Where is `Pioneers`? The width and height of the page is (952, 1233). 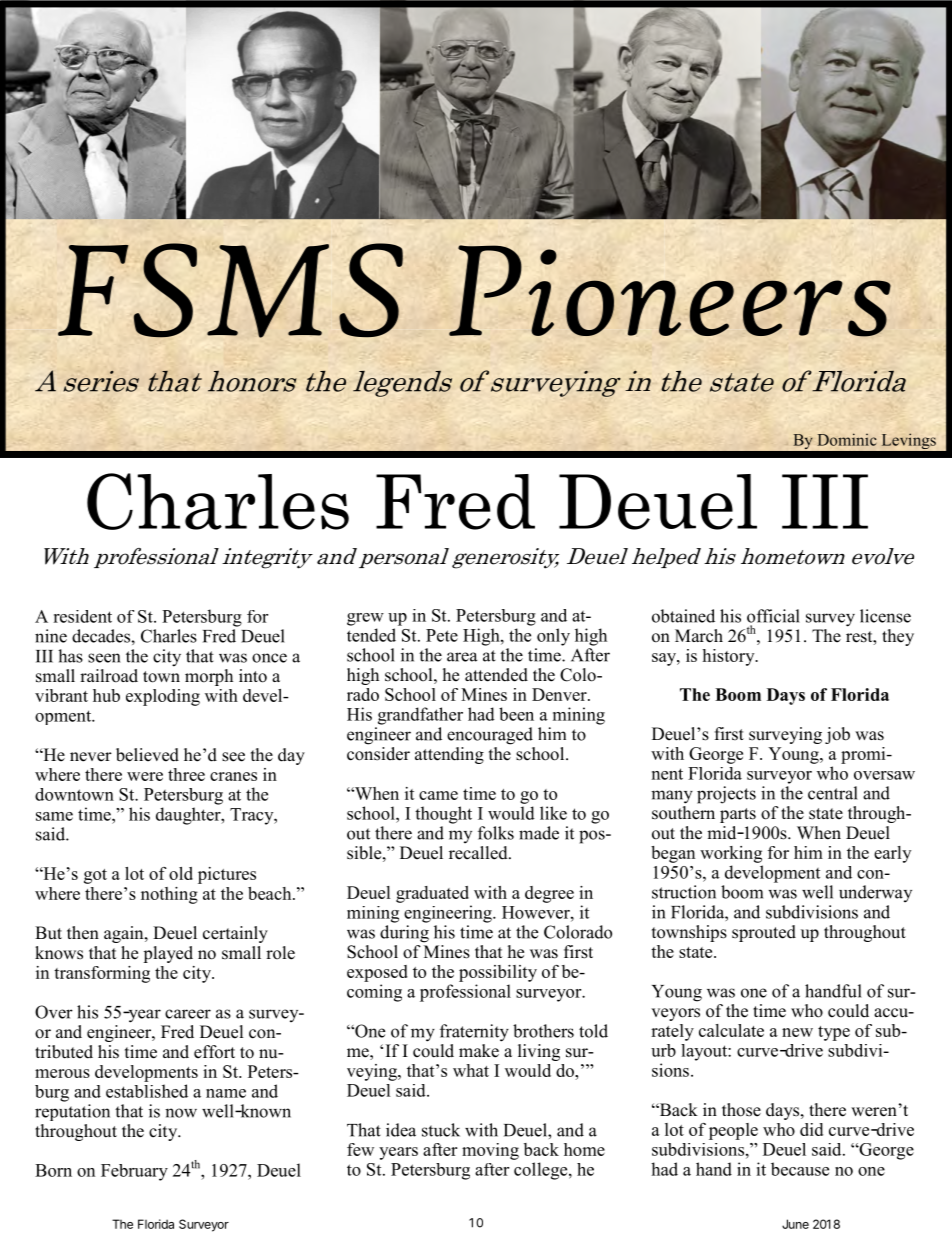 Pioneers is located at coordinates (670, 291).
